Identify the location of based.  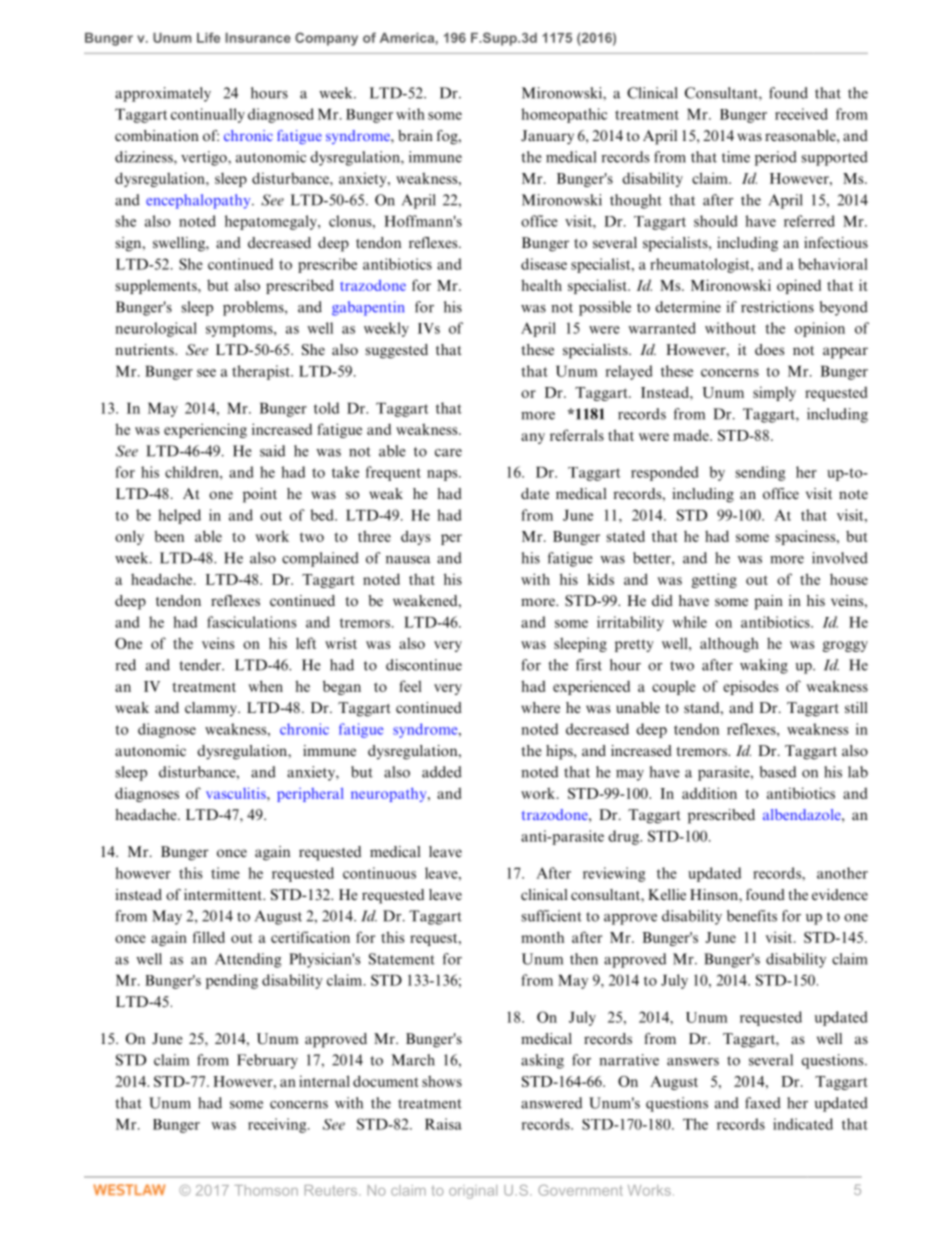
(778, 772).
